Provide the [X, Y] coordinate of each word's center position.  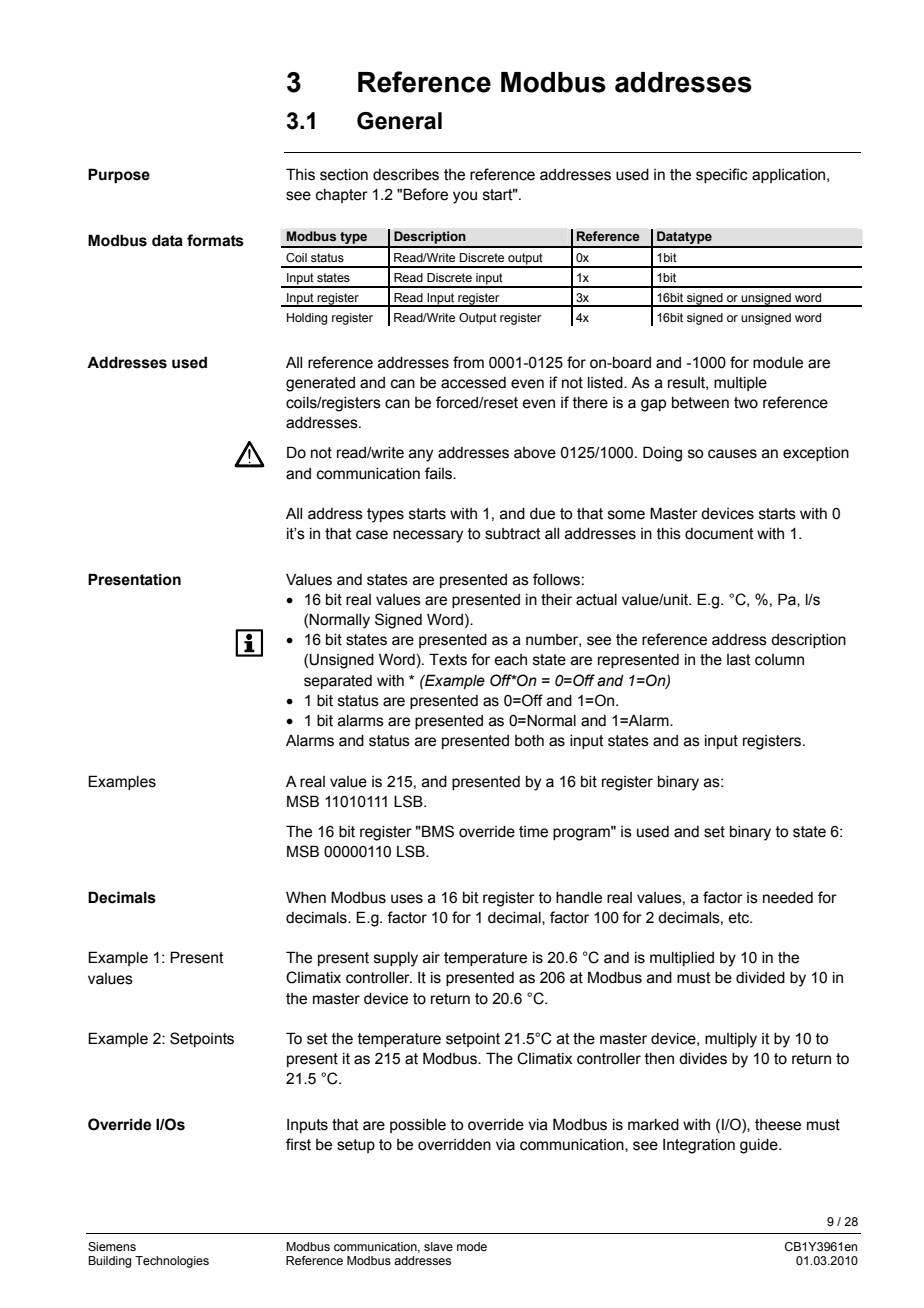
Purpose [119, 175]
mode [472, 1246]
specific [722, 175]
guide [760, 1146]
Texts [448, 659]
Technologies [172, 1262]
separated [338, 682]
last [739, 660]
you [465, 197]
